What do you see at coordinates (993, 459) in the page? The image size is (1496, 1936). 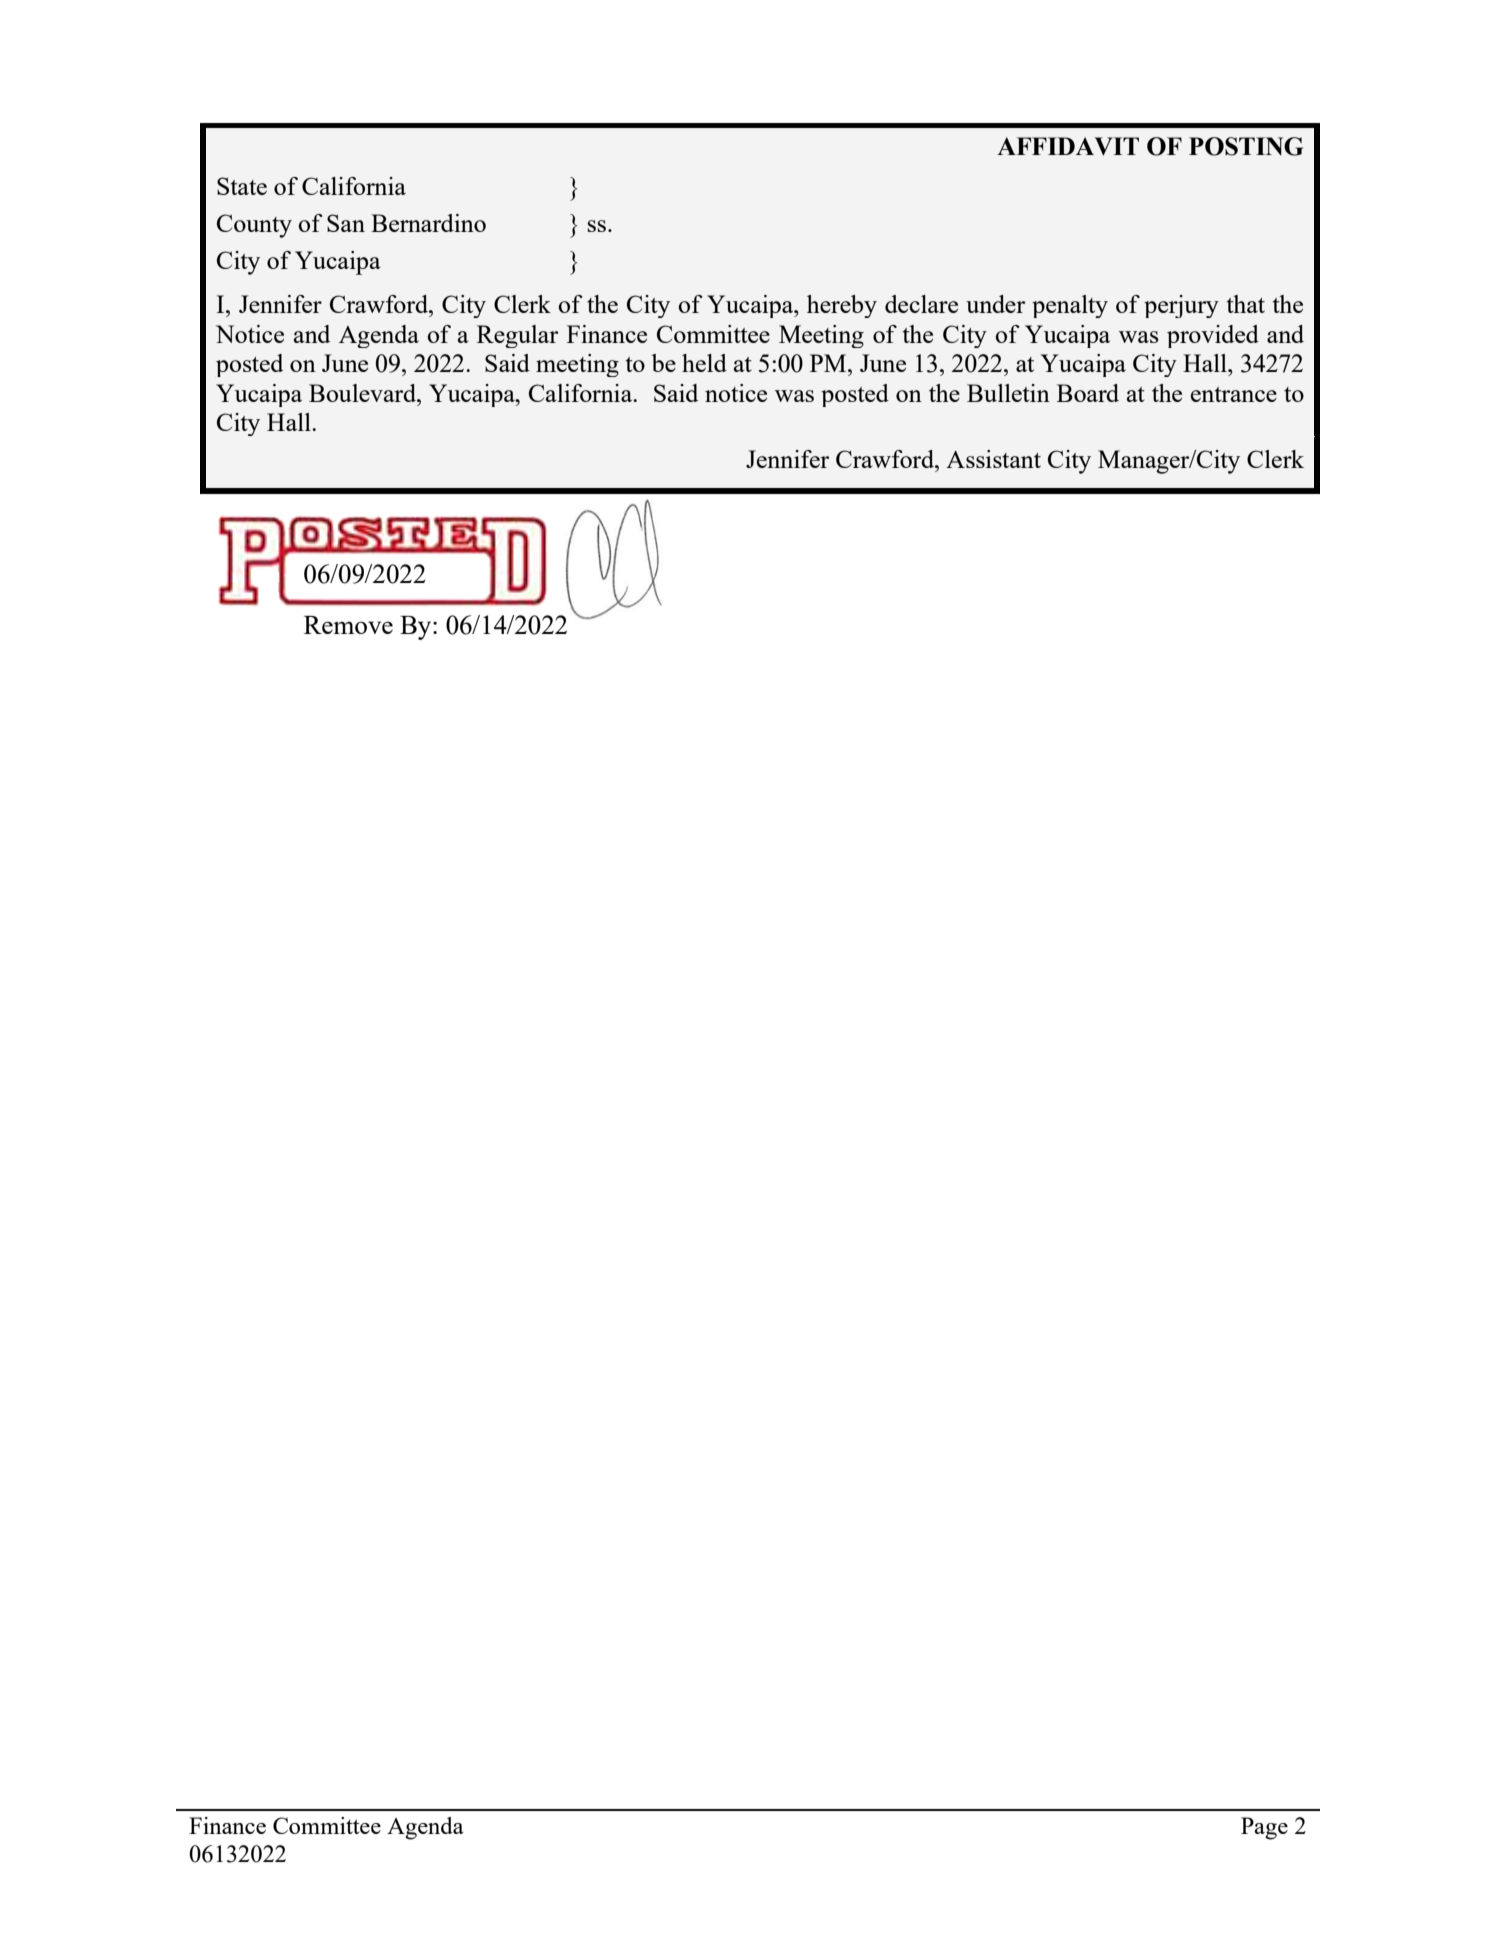 I see `Assistant` at bounding box center [993, 459].
